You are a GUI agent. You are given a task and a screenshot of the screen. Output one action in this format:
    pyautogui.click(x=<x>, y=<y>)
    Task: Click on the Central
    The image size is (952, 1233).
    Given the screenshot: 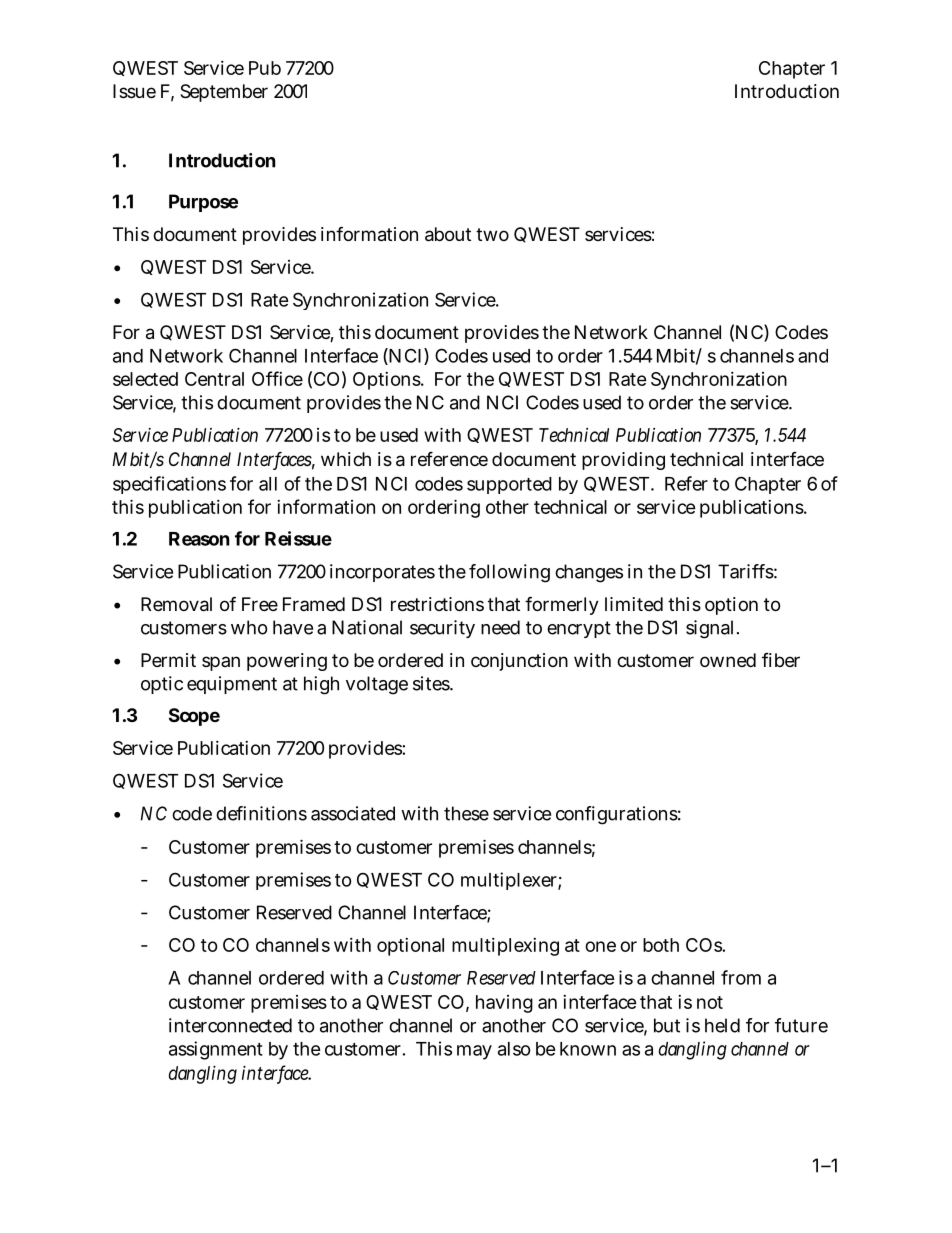 What is the action you would take?
    pyautogui.click(x=214, y=379)
